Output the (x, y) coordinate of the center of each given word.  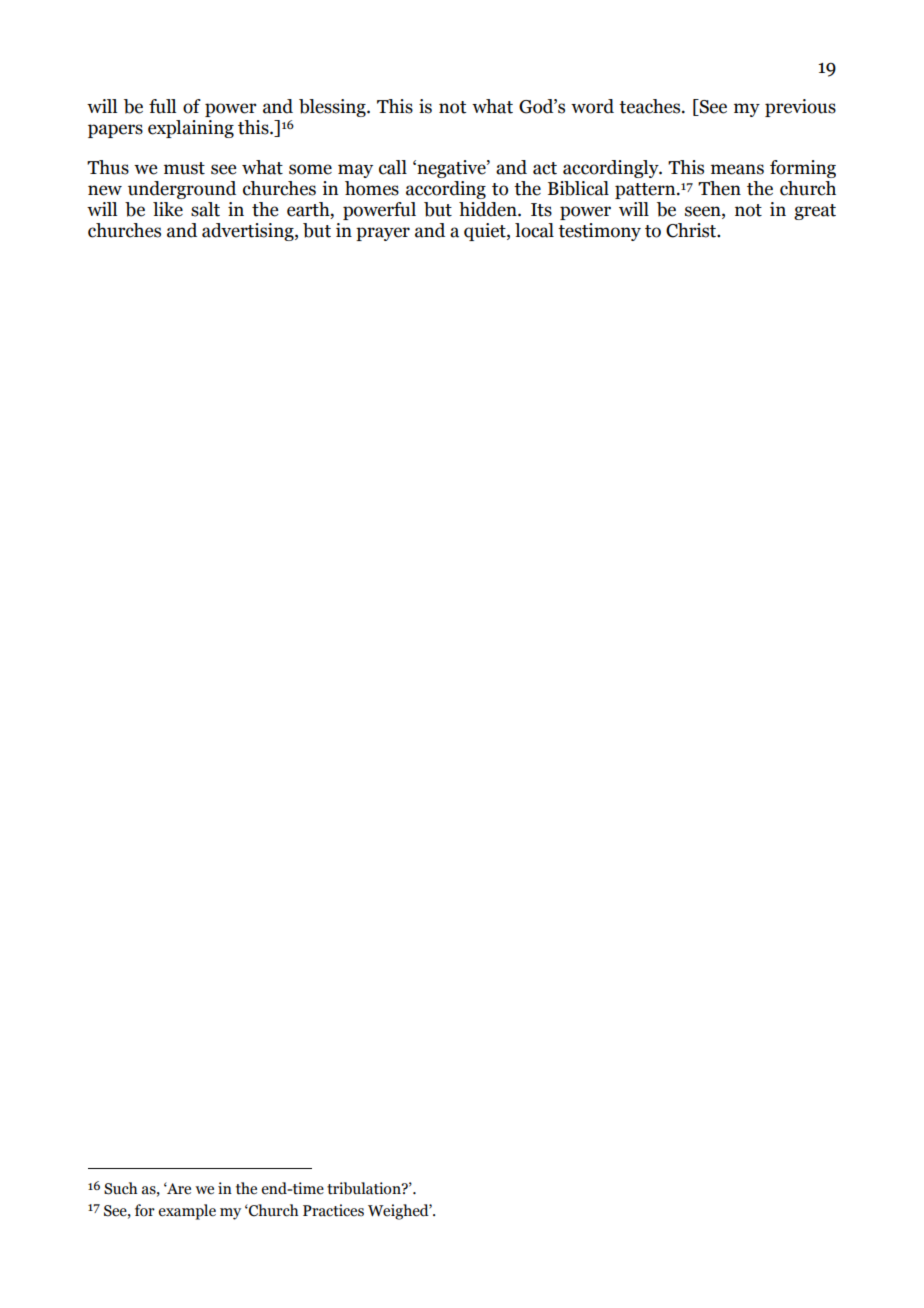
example (187, 1212)
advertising (249, 232)
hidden (489, 209)
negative (451, 169)
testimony (599, 232)
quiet (486, 232)
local (534, 230)
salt (205, 209)
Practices (333, 1210)
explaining (191, 129)
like (168, 209)
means (737, 169)
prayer (383, 234)
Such (120, 1188)
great (815, 212)
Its (541, 210)
